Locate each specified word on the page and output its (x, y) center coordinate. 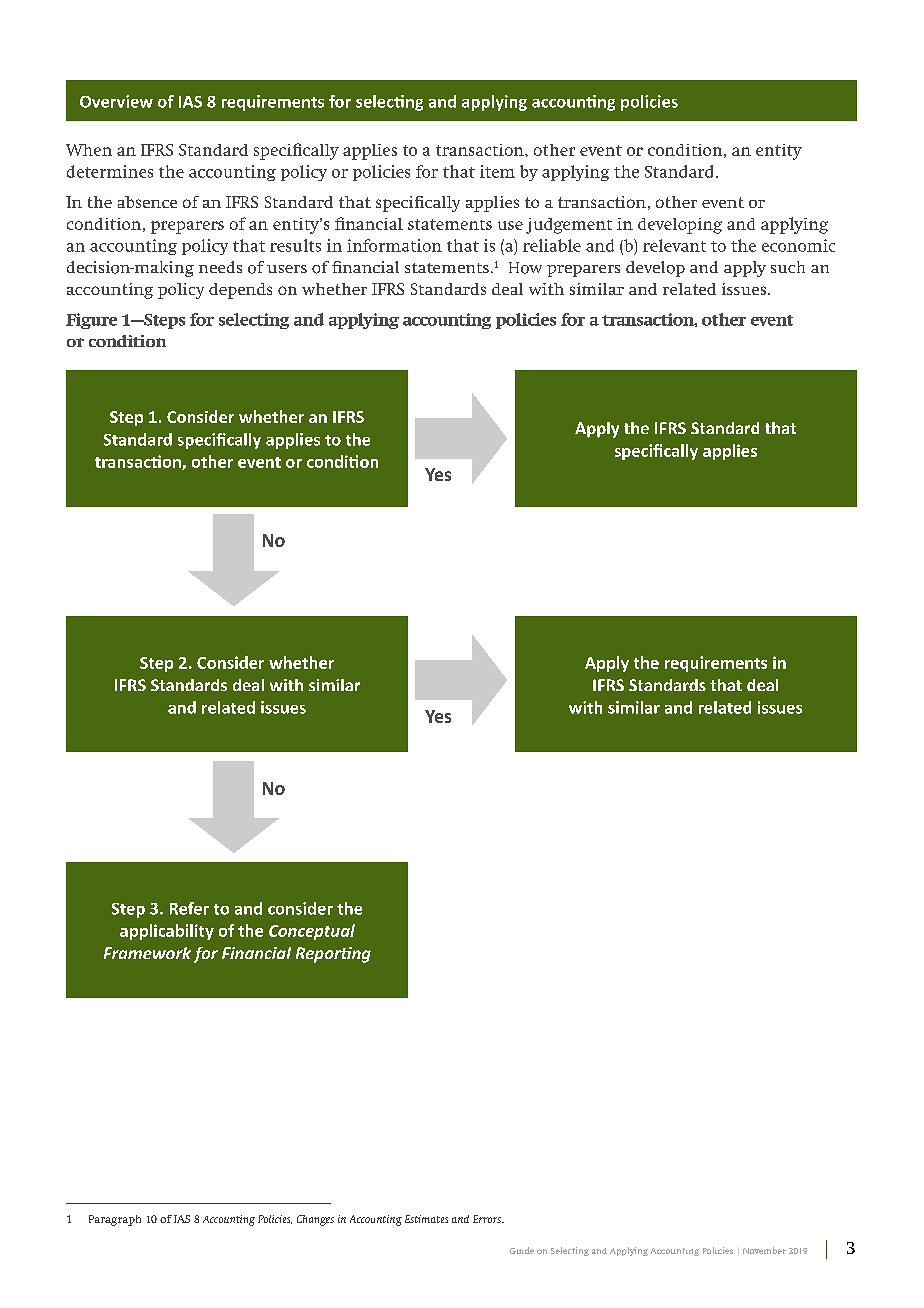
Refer (189, 908)
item (497, 171)
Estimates (426, 1219)
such (788, 267)
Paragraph (115, 1220)
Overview (116, 101)
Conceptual (312, 932)
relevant (674, 245)
